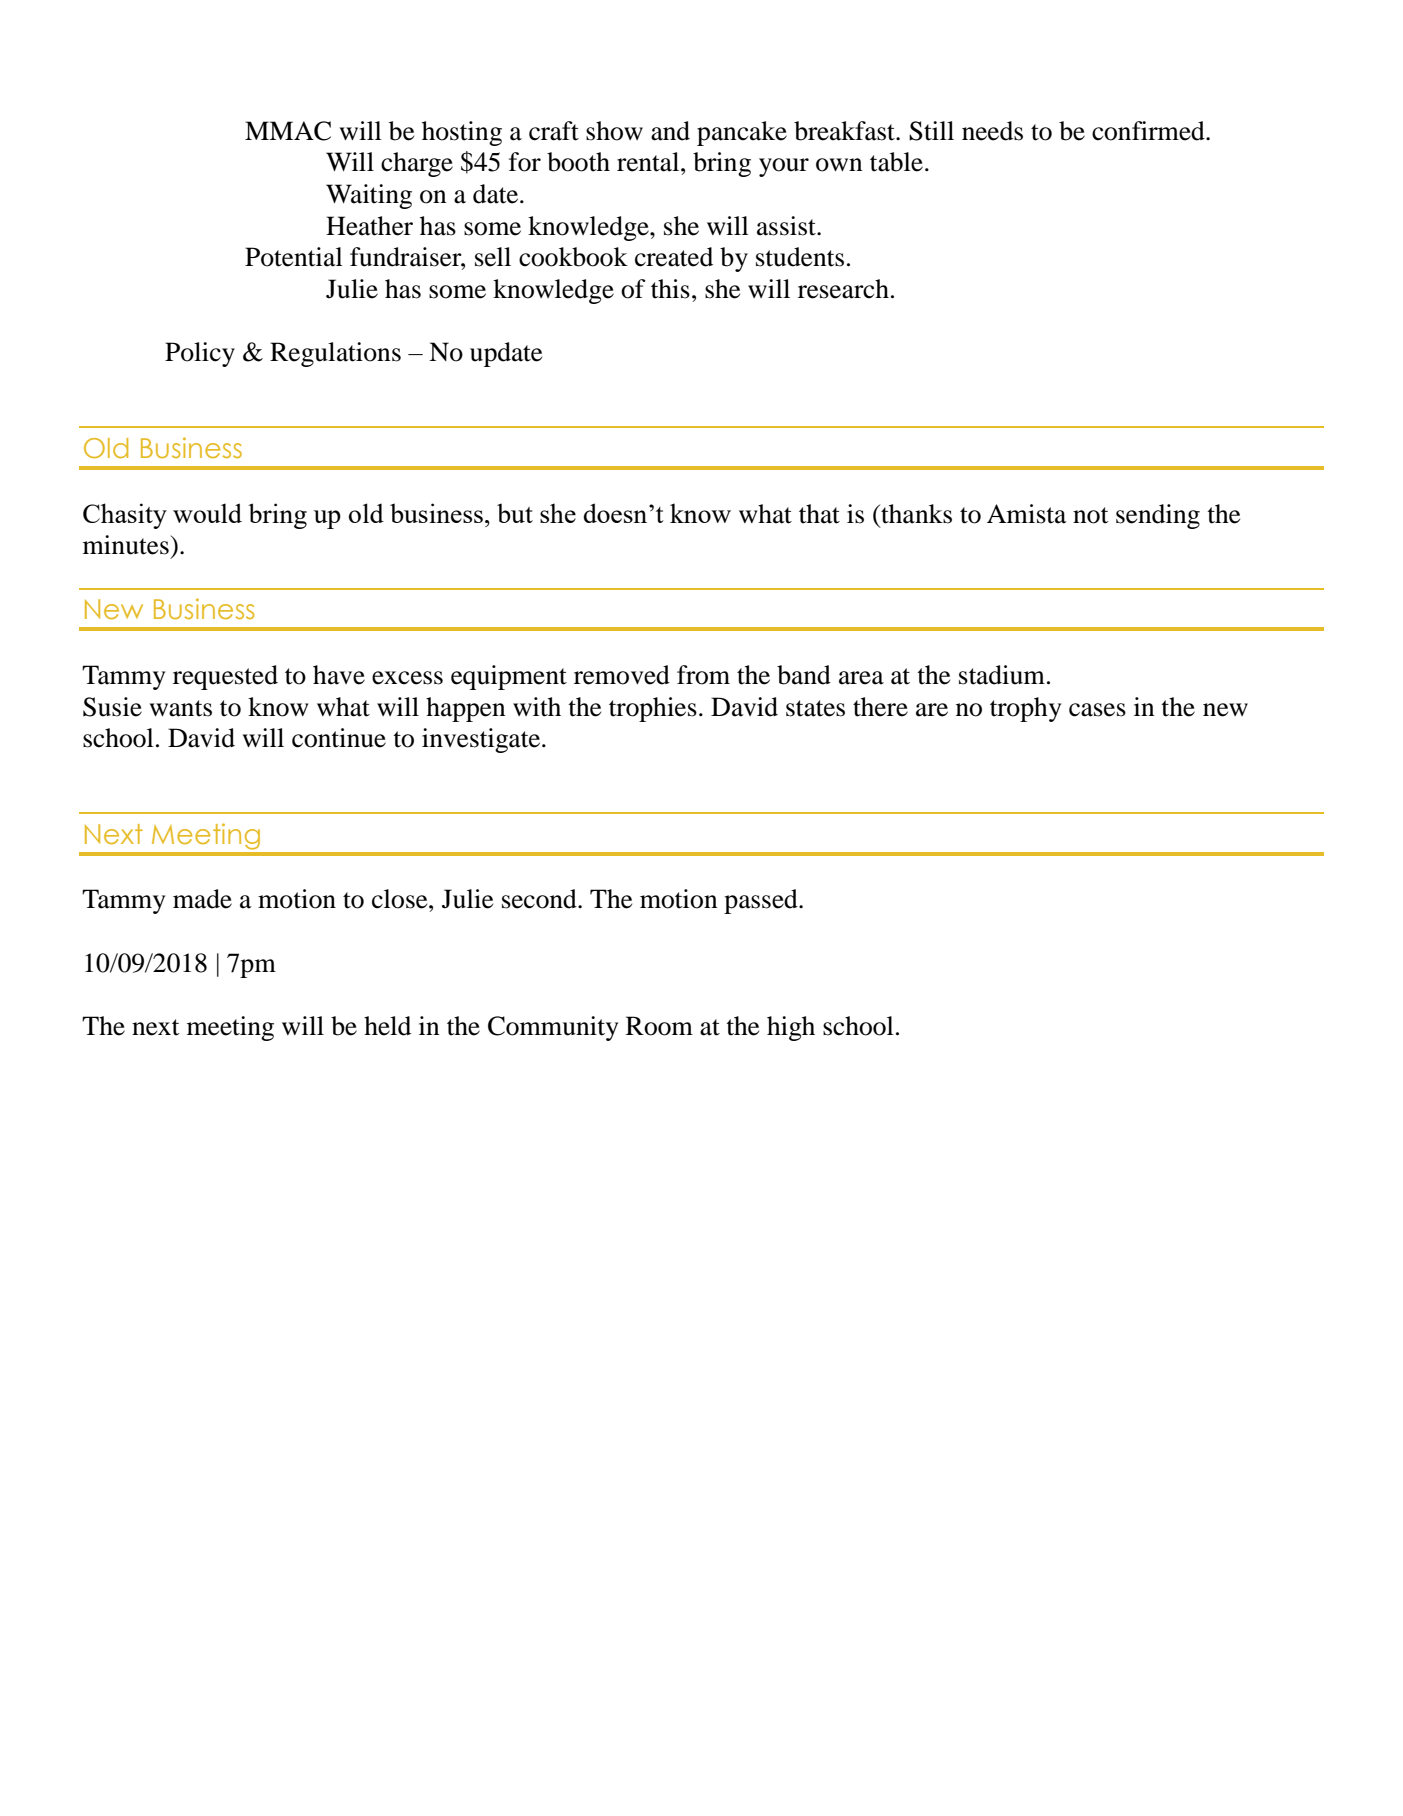 The height and width of the document is (1816, 1403). Describe the element at coordinates (992, 131) in the document. I see `needs` at that location.
